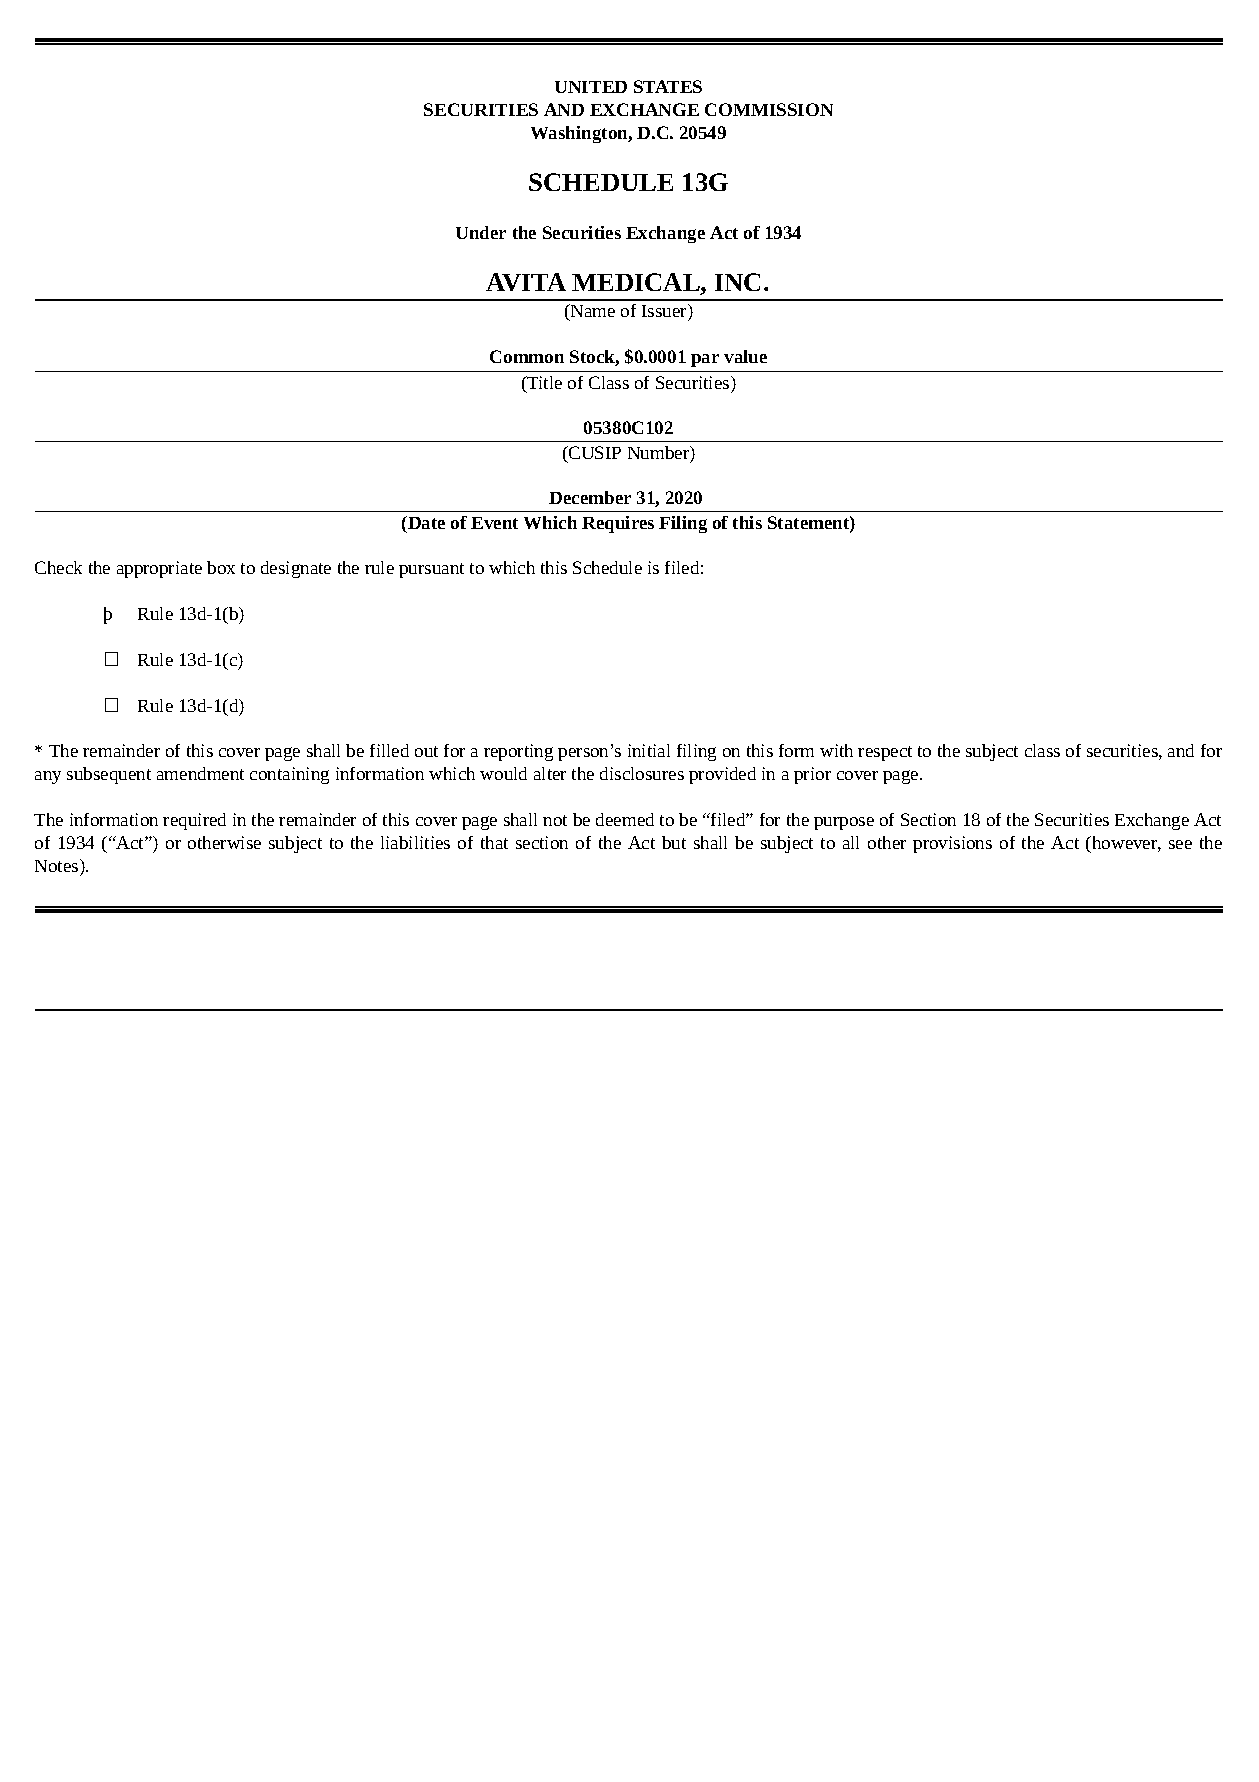 The width and height of the screenshot is (1259, 1782). Describe the element at coordinates (674, 842) in the screenshot. I see `but` at that location.
